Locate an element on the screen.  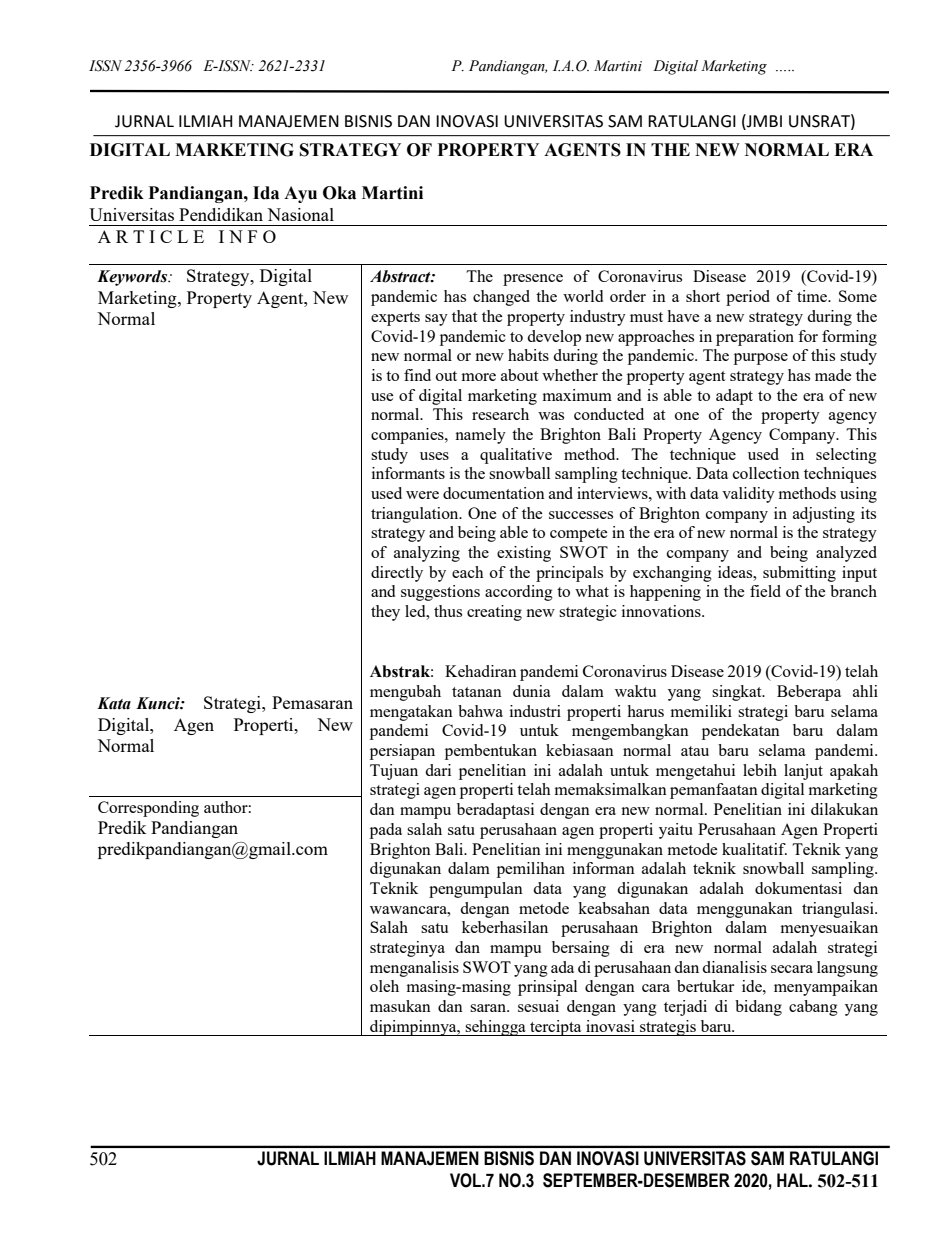
oleh is located at coordinates (384, 986).
